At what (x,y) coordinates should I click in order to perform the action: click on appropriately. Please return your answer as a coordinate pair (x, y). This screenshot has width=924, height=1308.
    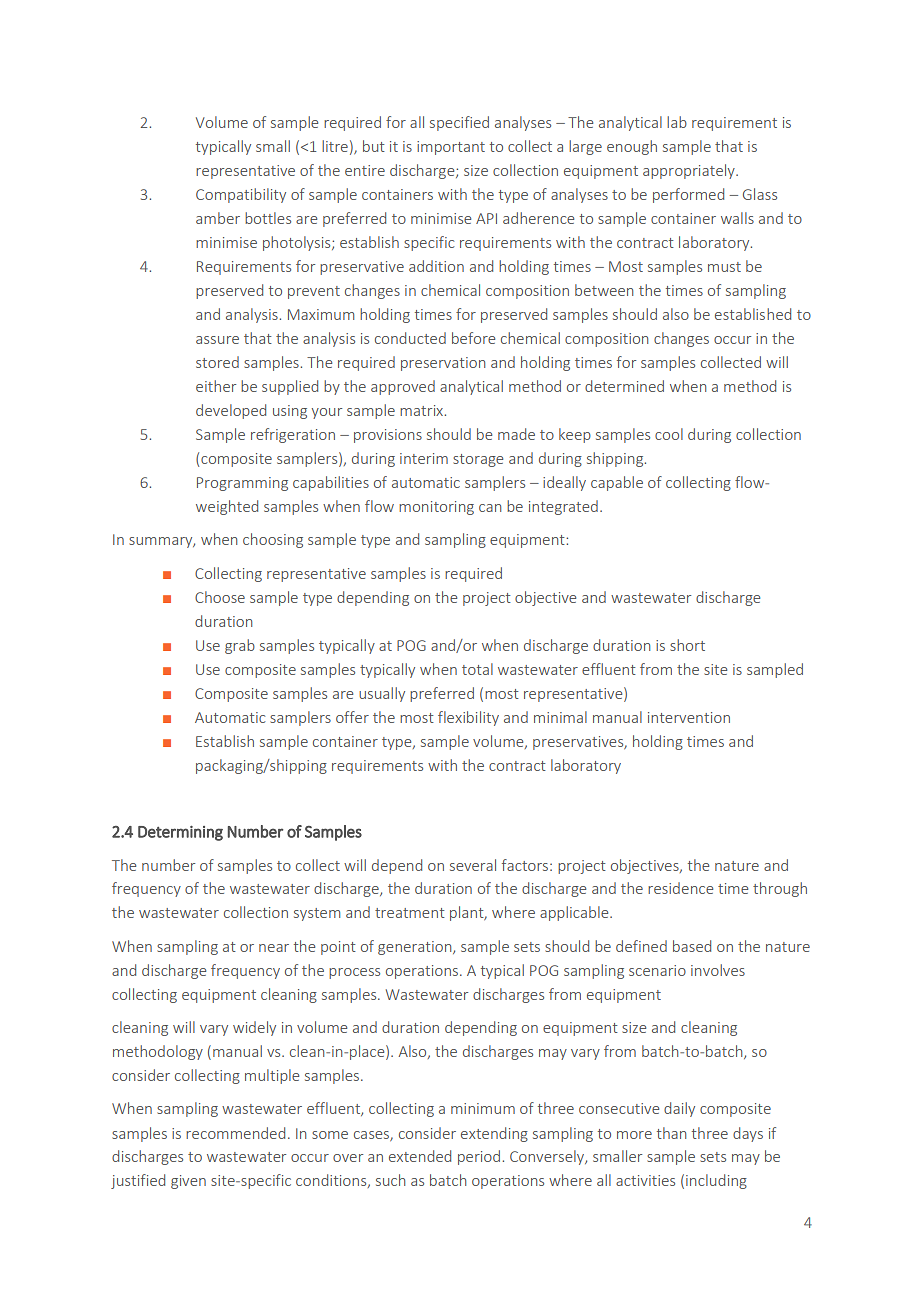
    Looking at the image, I should click on (690, 171).
